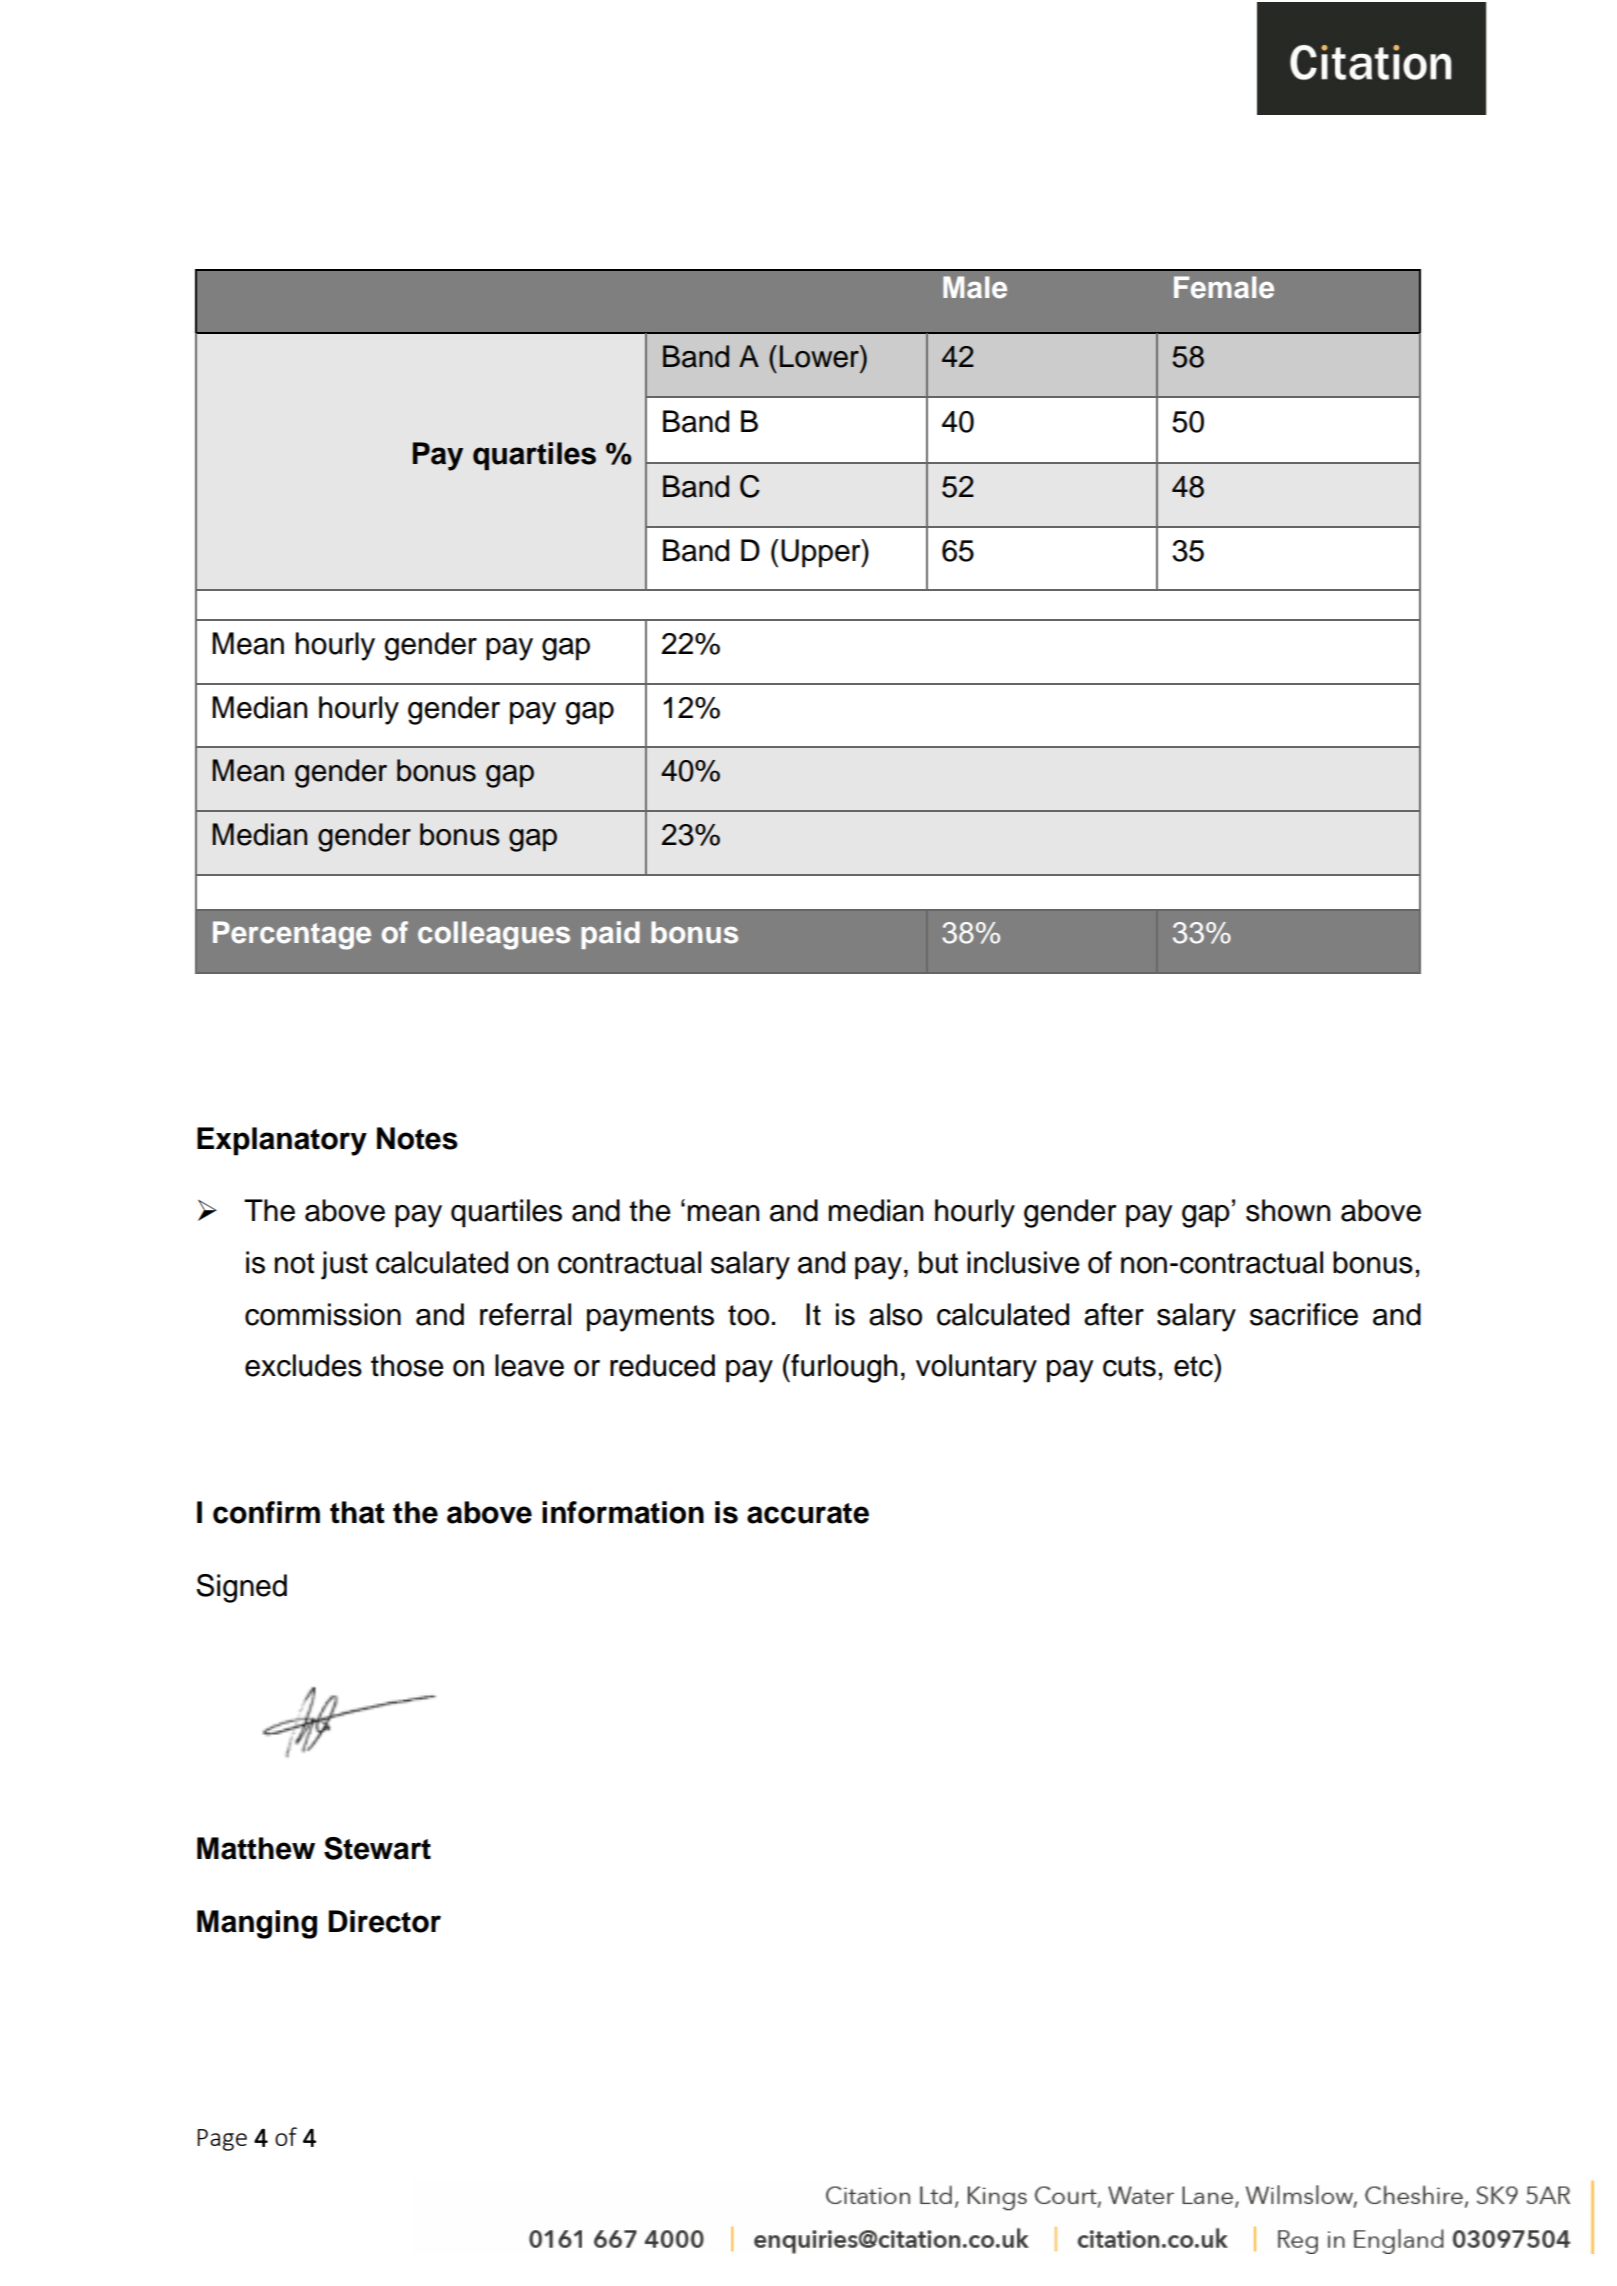 The image size is (1617, 2286). I want to click on accurate, so click(808, 1513).
